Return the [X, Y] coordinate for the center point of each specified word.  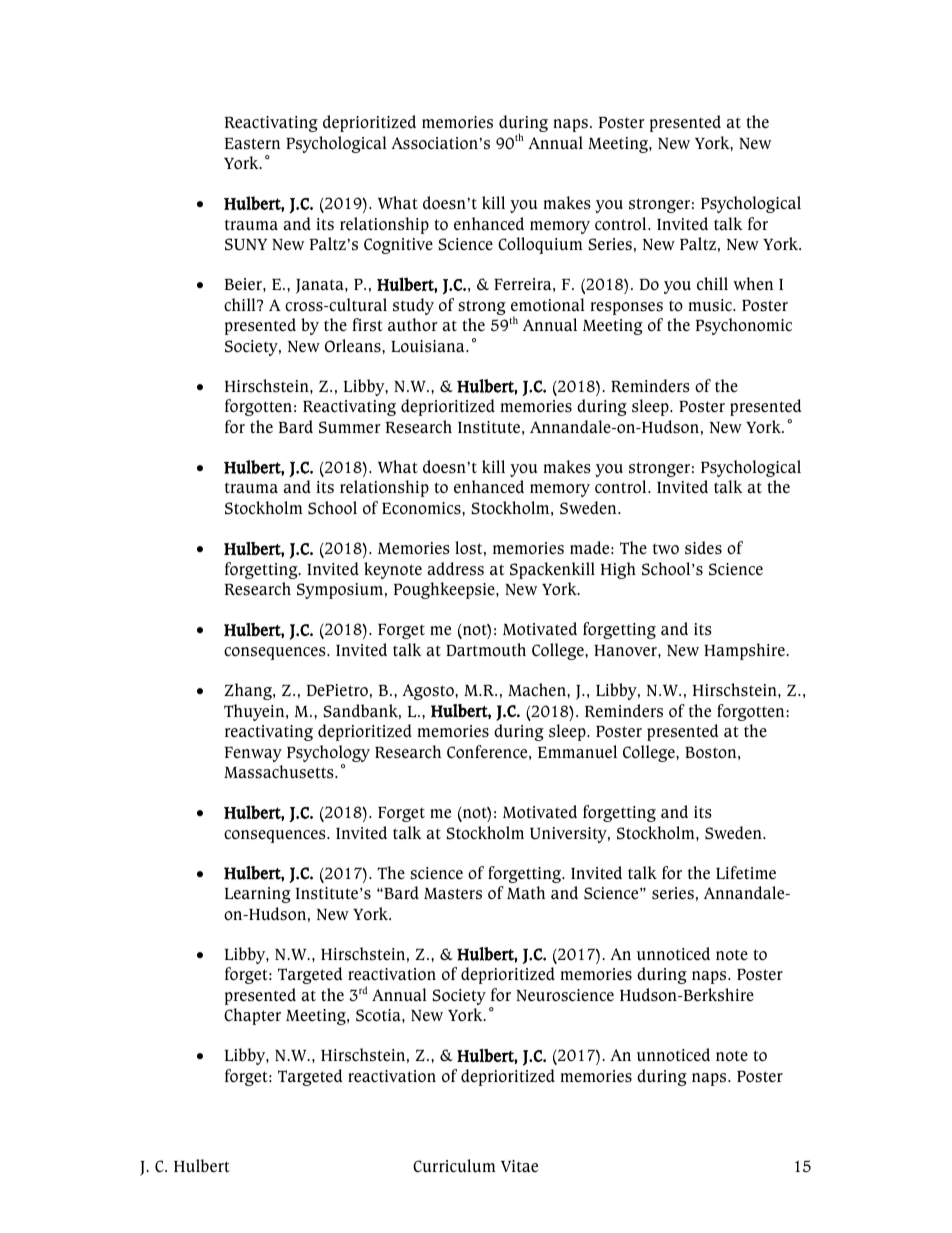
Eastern [253, 143]
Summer [350, 427]
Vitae [519, 1166]
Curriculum [454, 1166]
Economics [422, 508]
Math [526, 893]
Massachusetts [280, 772]
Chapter [252, 1016]
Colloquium [540, 245]
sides [703, 548]
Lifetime [746, 873]
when [753, 283]
